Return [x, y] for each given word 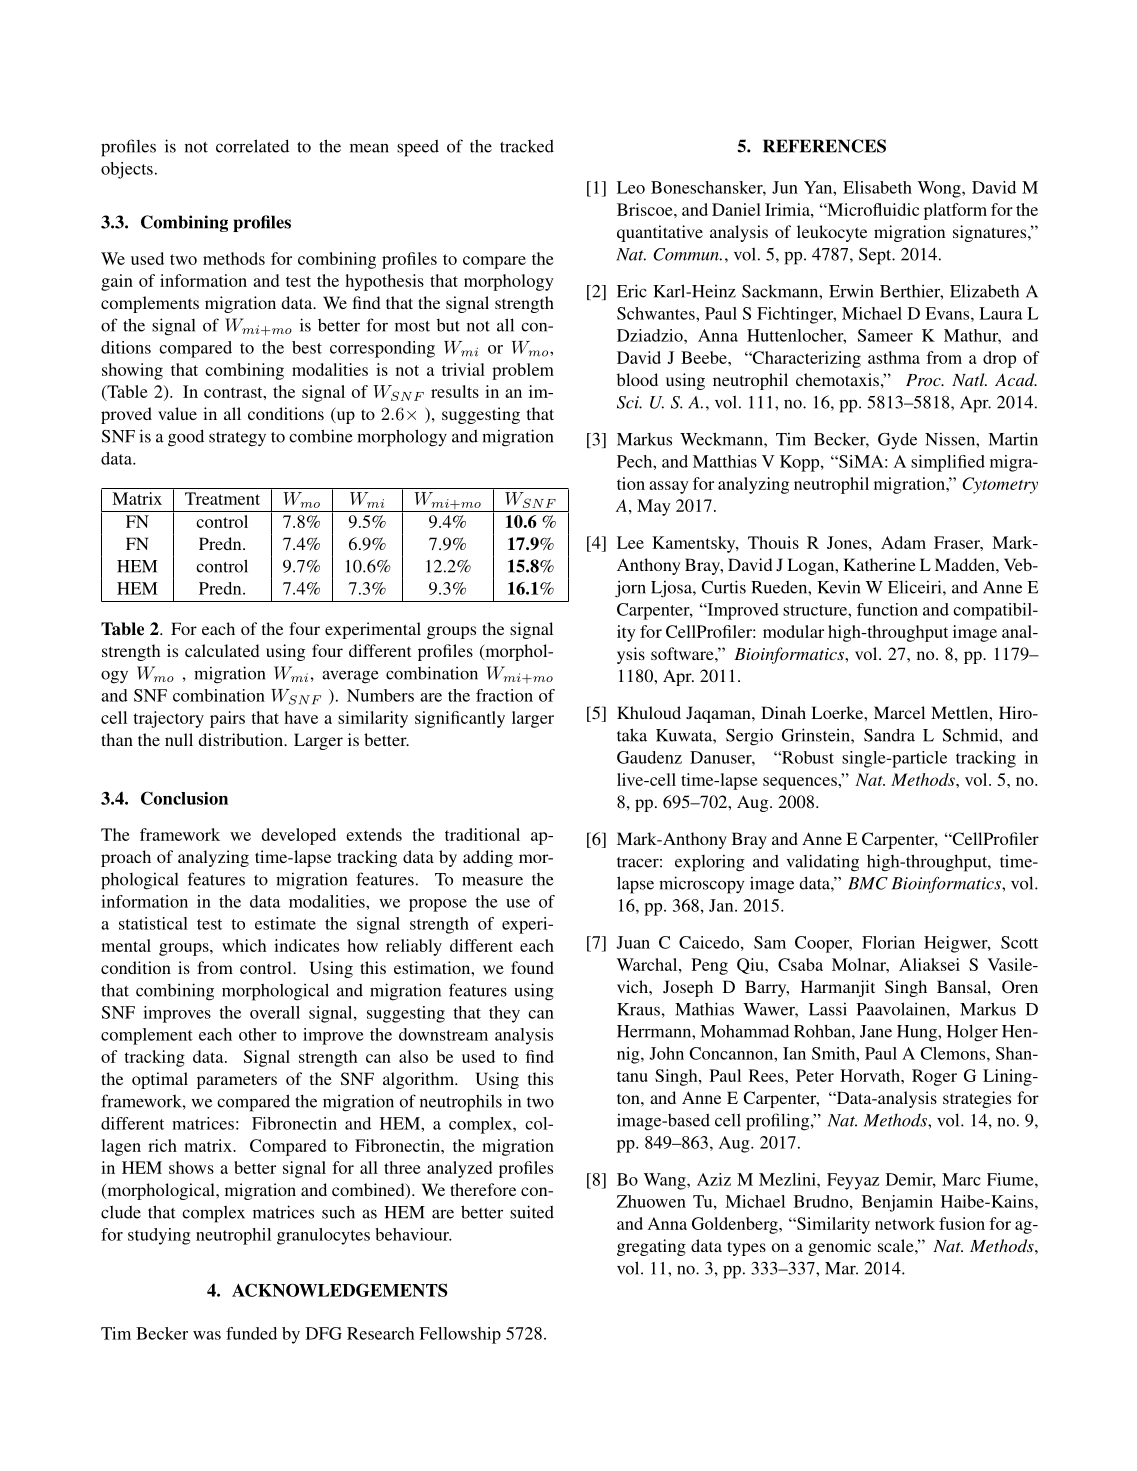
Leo [631, 187]
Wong [940, 189]
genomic [839, 1247]
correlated [252, 146]
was [207, 1335]
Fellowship [460, 1335]
